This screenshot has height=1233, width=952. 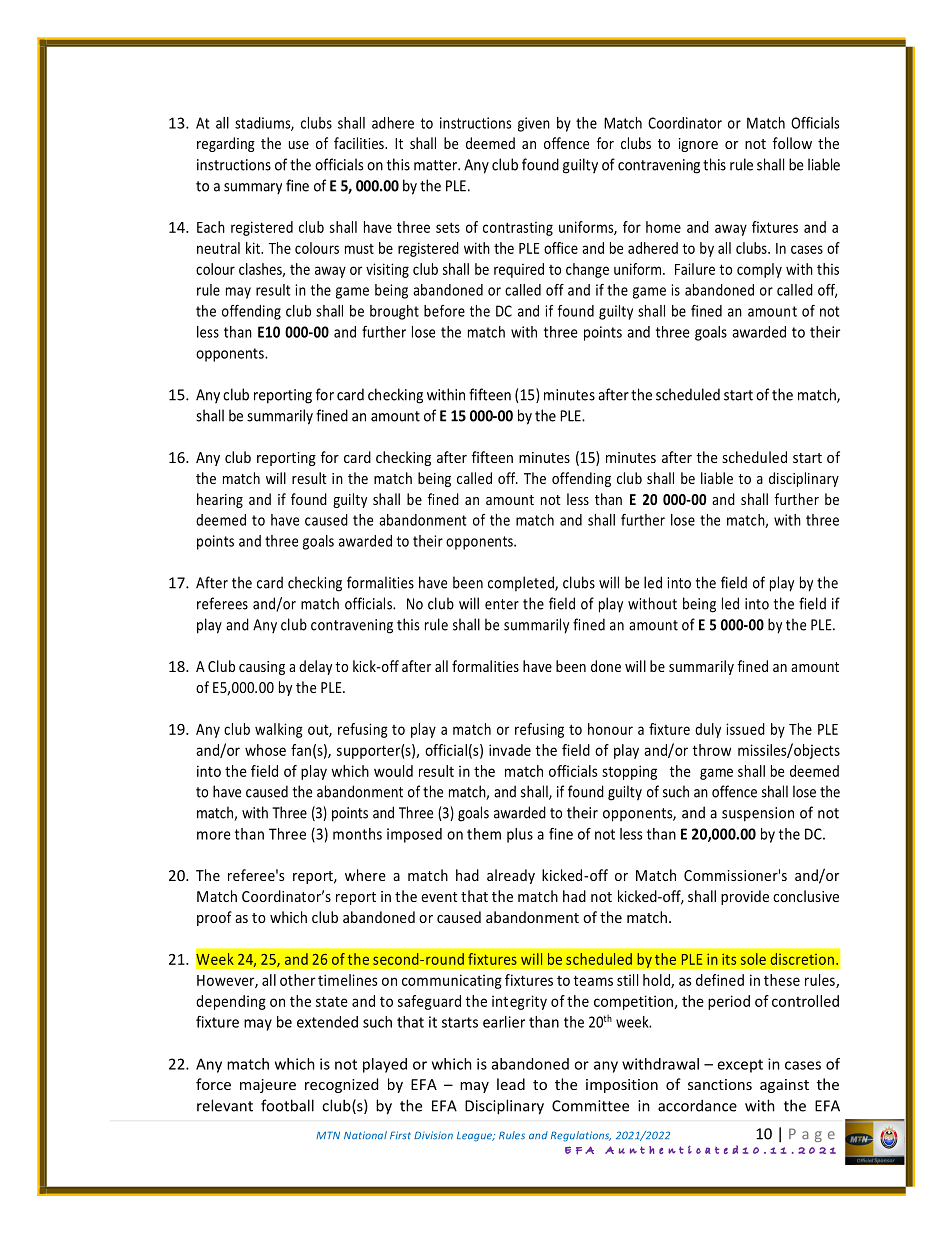 I want to click on causing, so click(x=262, y=668).
